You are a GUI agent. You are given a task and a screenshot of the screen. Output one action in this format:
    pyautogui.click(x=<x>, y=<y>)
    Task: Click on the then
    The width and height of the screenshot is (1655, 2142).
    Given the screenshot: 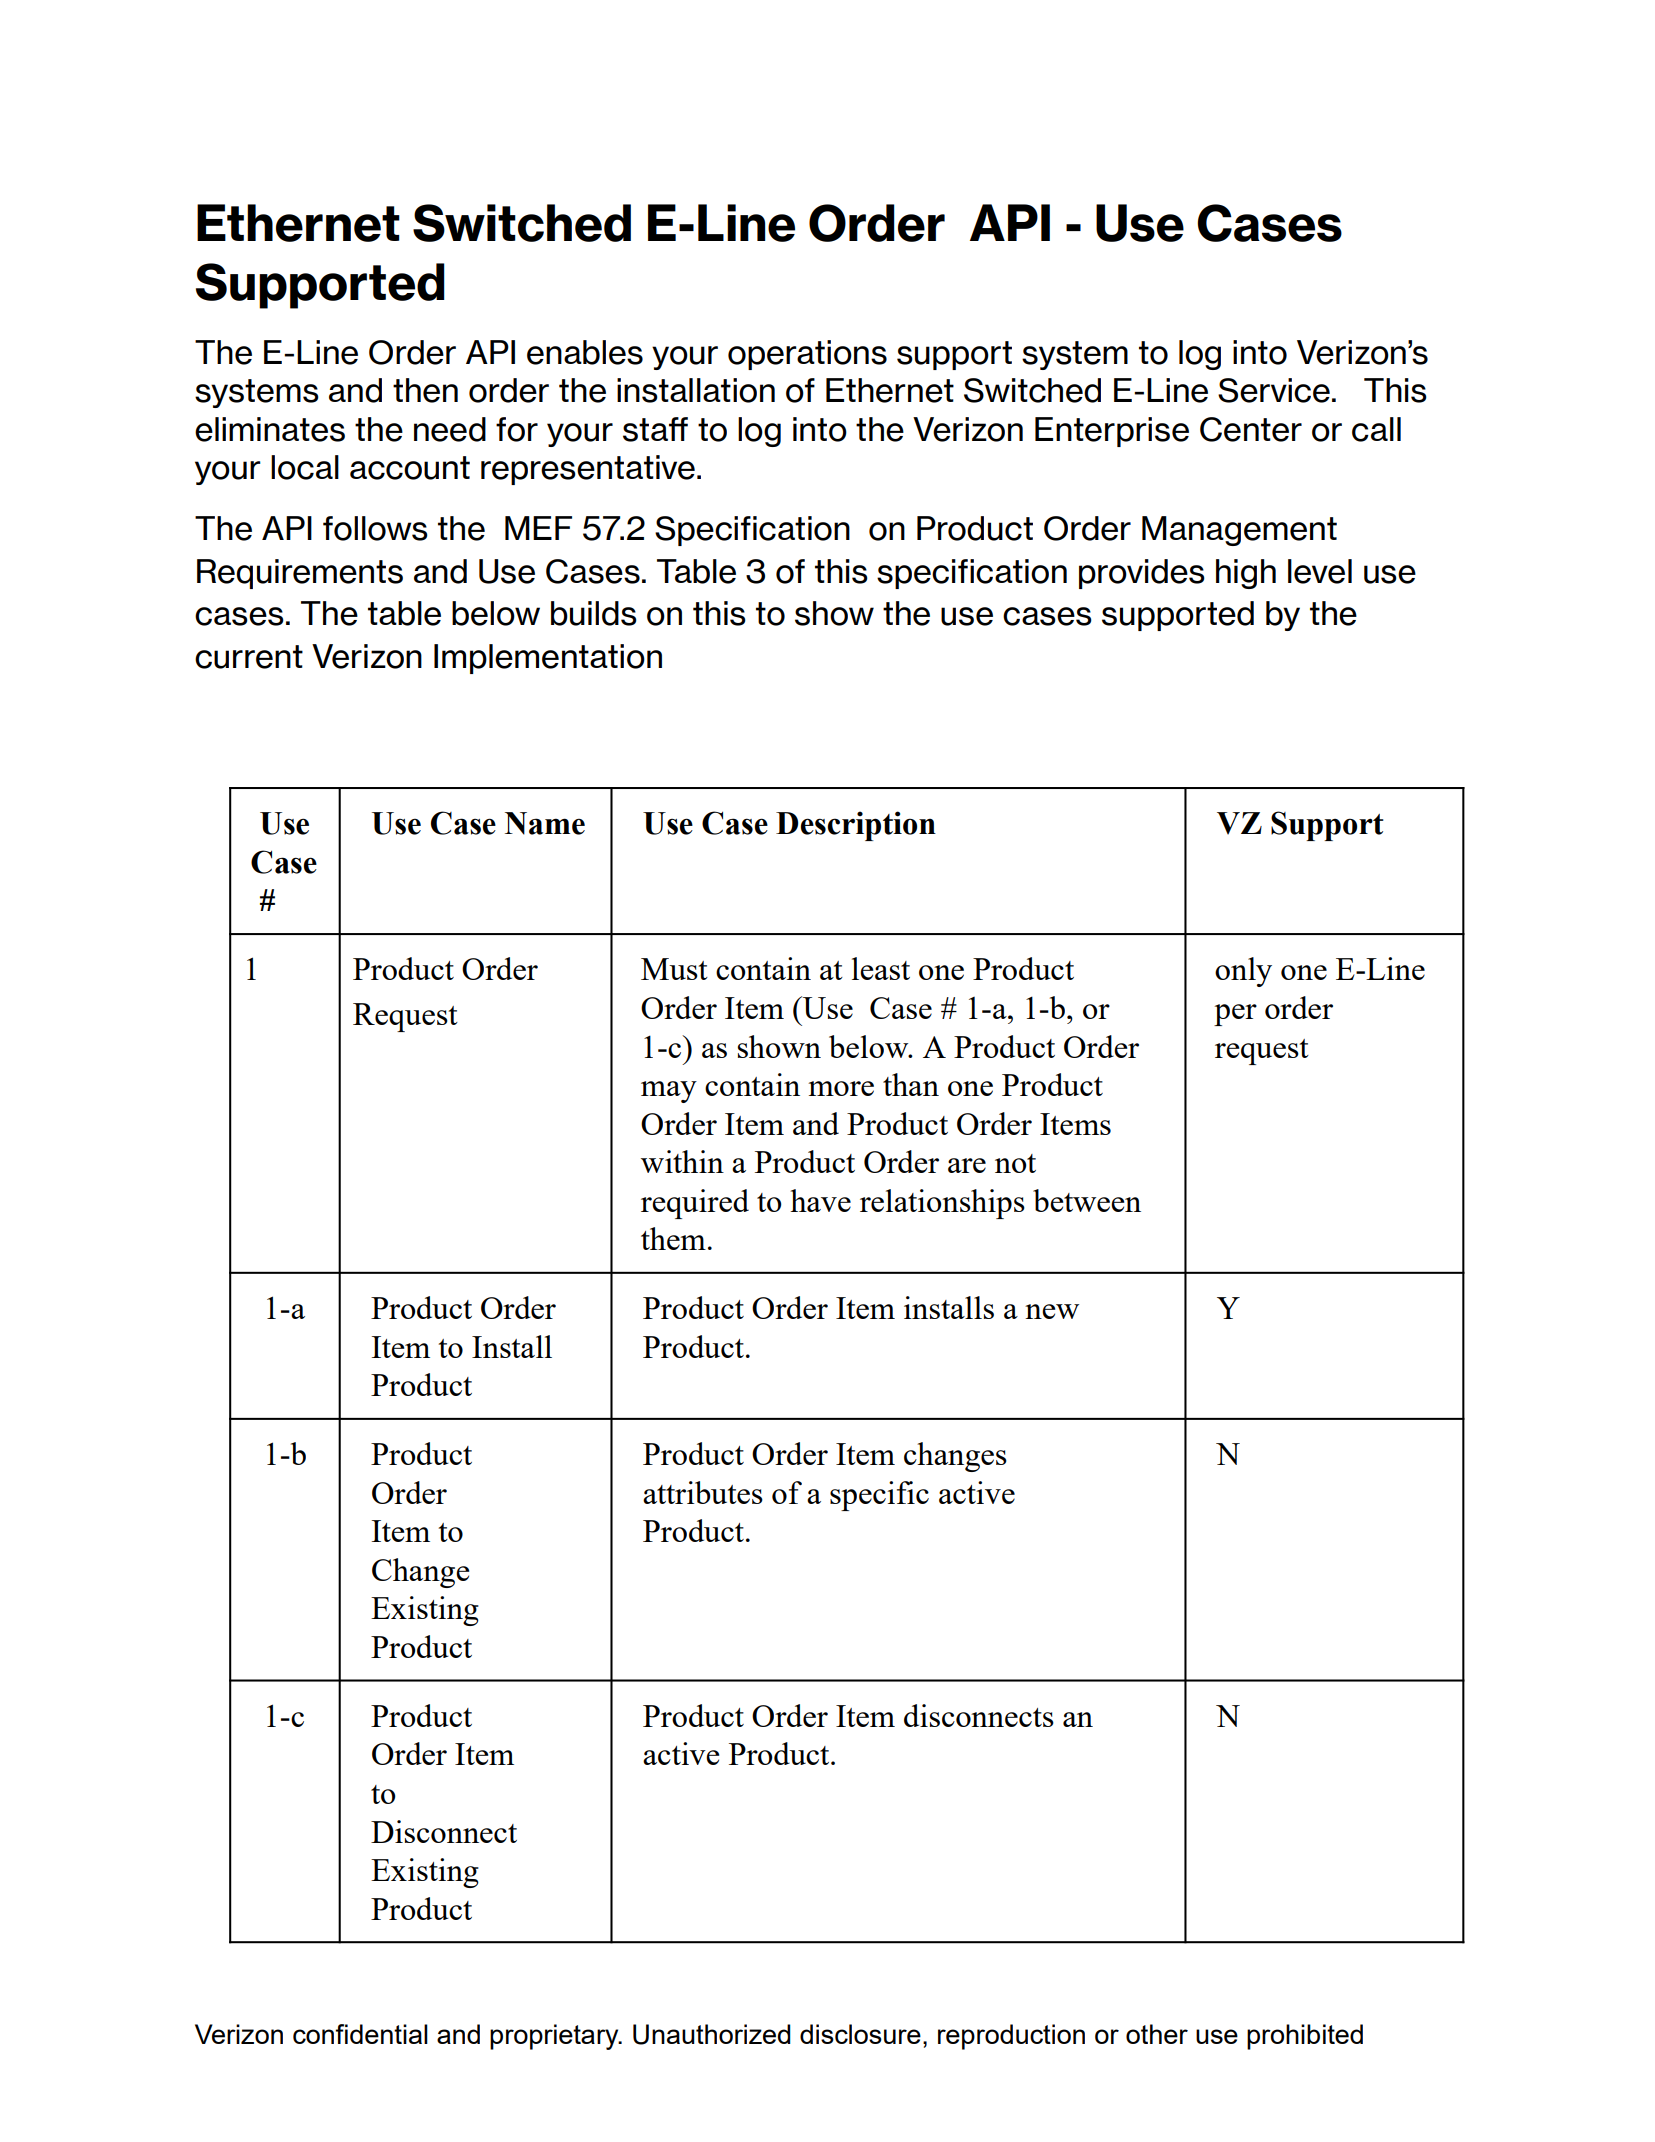 What is the action you would take?
    pyautogui.click(x=425, y=390)
